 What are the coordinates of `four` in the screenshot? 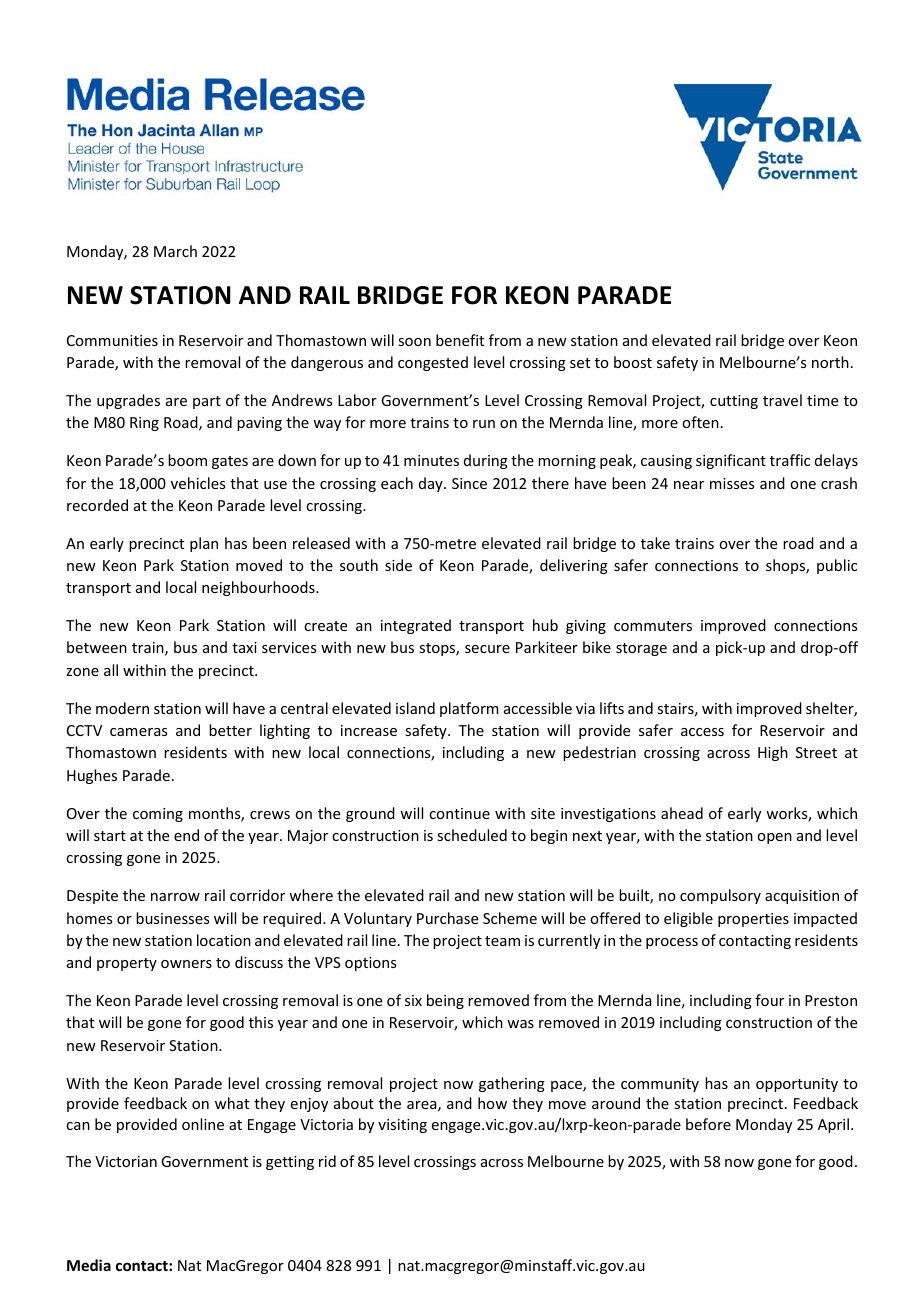 It's located at (769, 1000).
